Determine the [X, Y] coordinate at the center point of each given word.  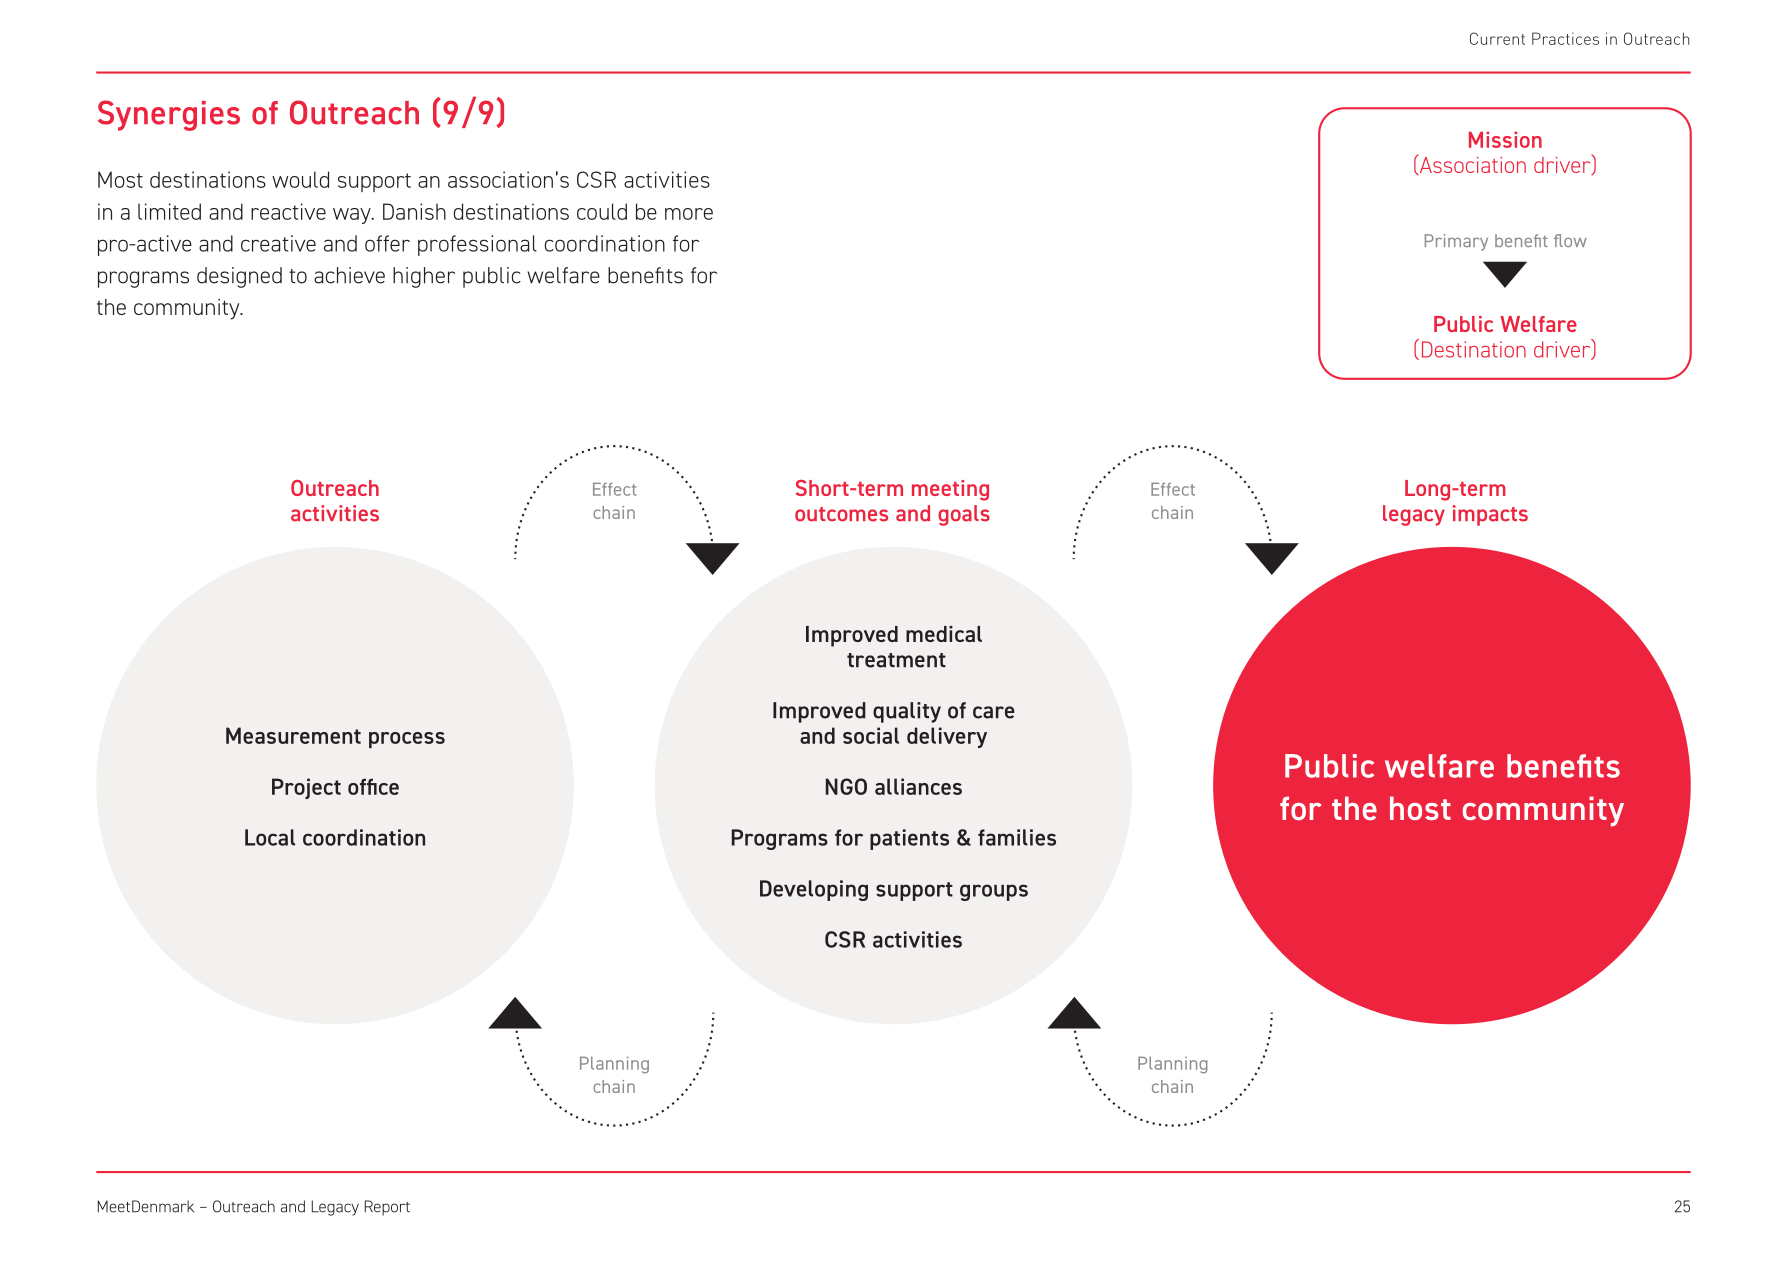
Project [306, 788]
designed [239, 277]
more [689, 214]
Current [1497, 38]
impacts [1490, 515]
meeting [950, 490]
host [1420, 808]
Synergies [169, 115]
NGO [846, 786]
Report [387, 1208]
